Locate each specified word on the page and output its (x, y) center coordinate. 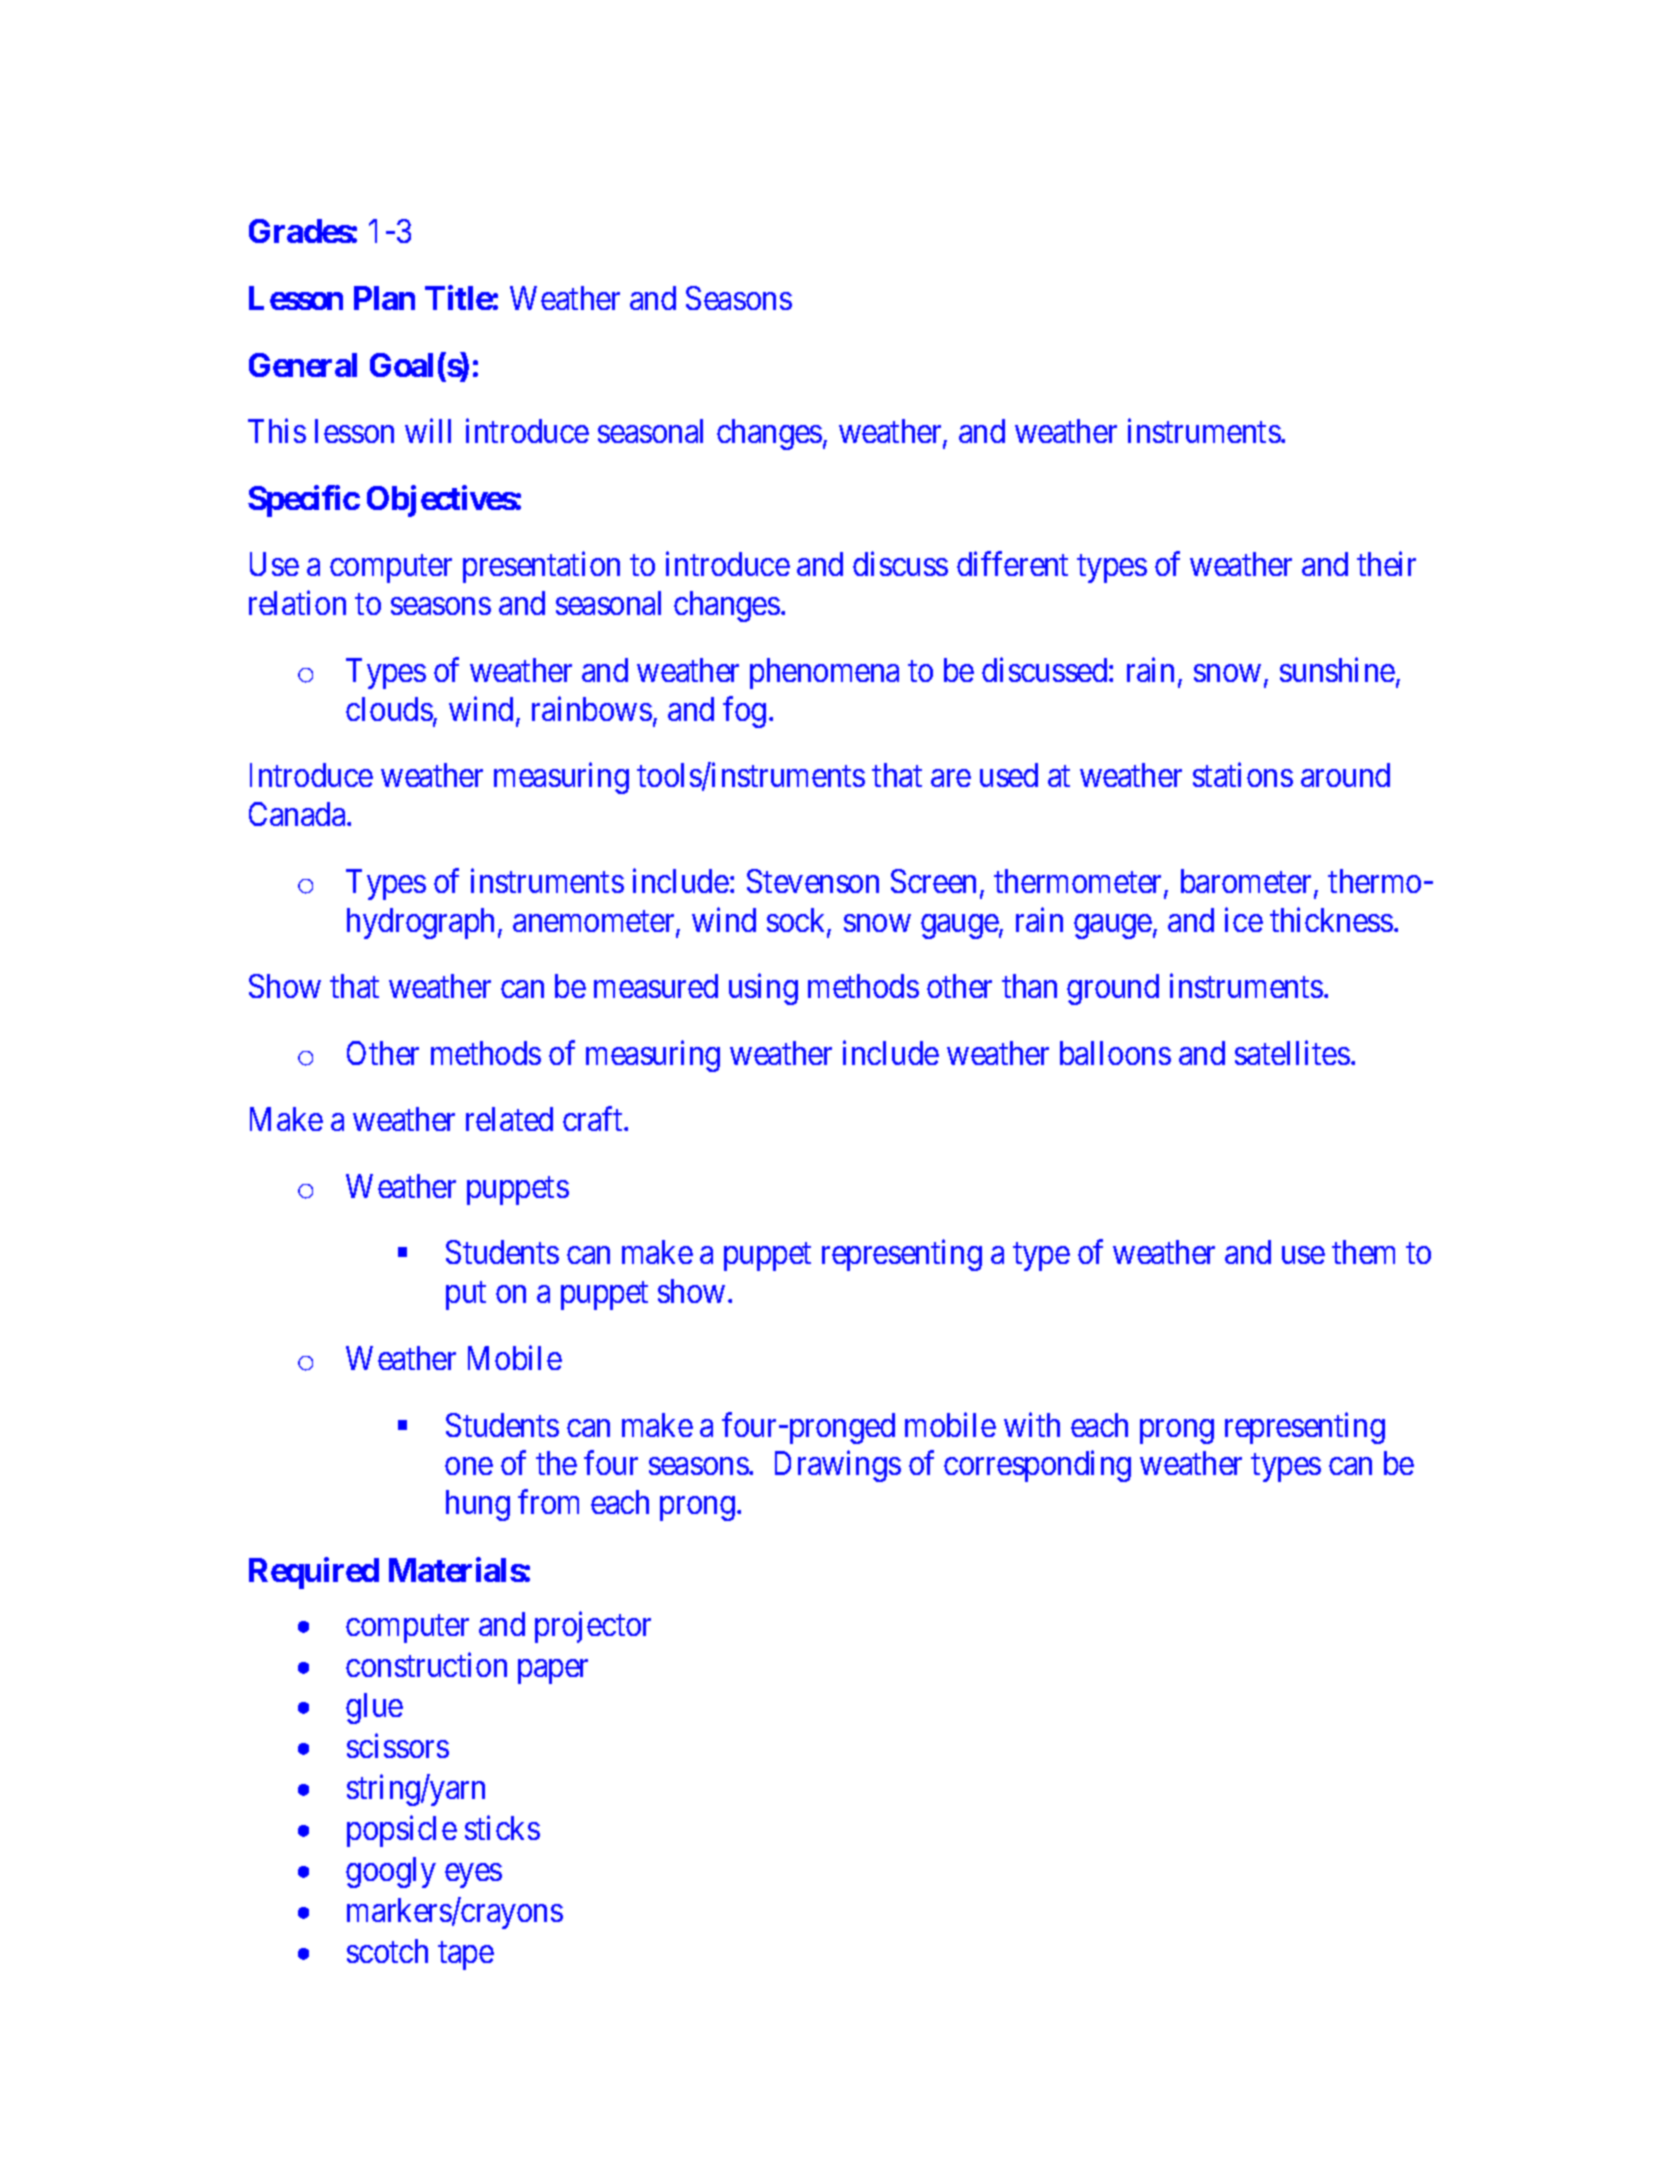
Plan (384, 298)
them (1363, 1252)
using (763, 989)
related (509, 1119)
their (1386, 564)
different (1012, 564)
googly (391, 1872)
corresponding (1037, 1466)
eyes (473, 1876)
